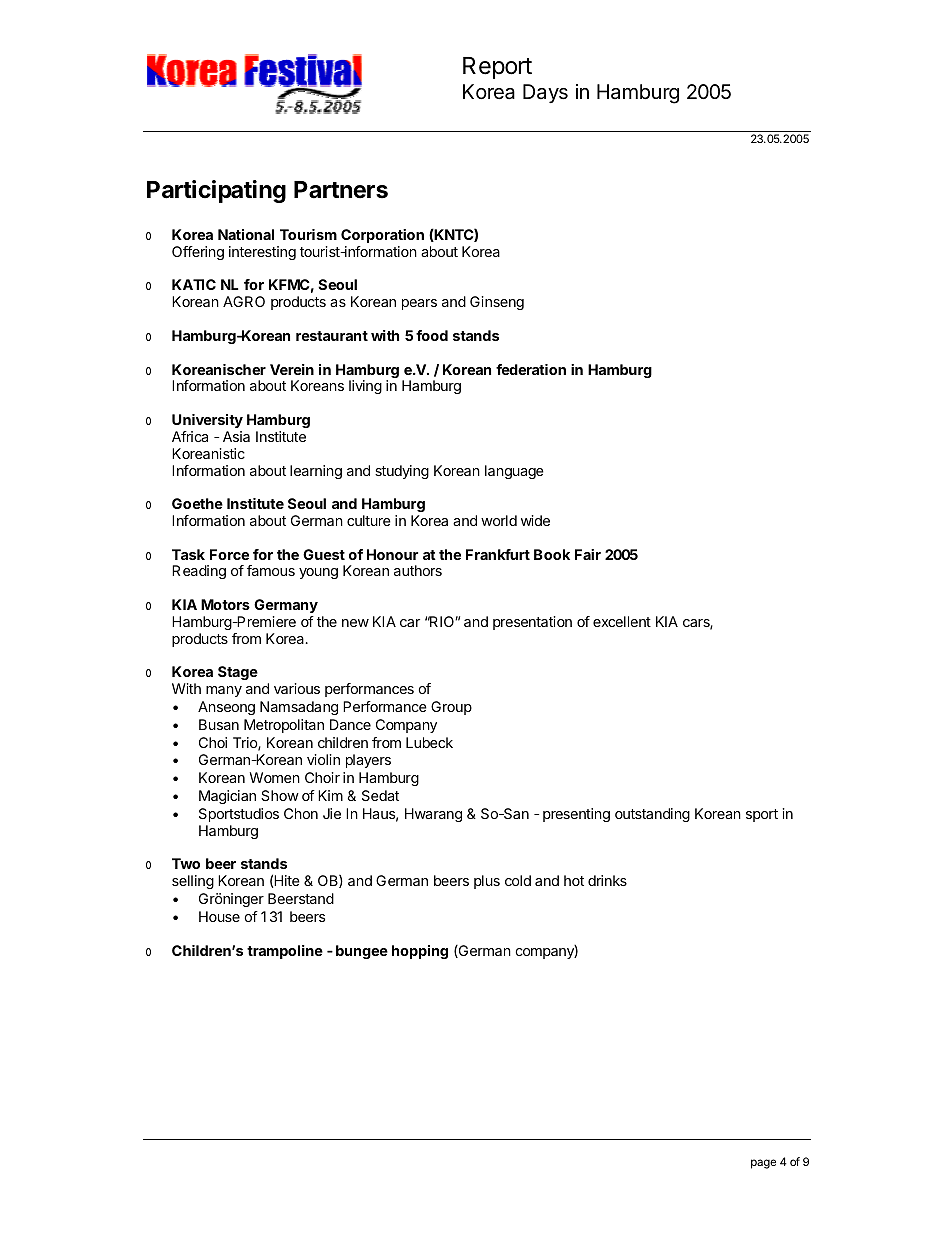  I want to click on outstanding, so click(652, 815).
